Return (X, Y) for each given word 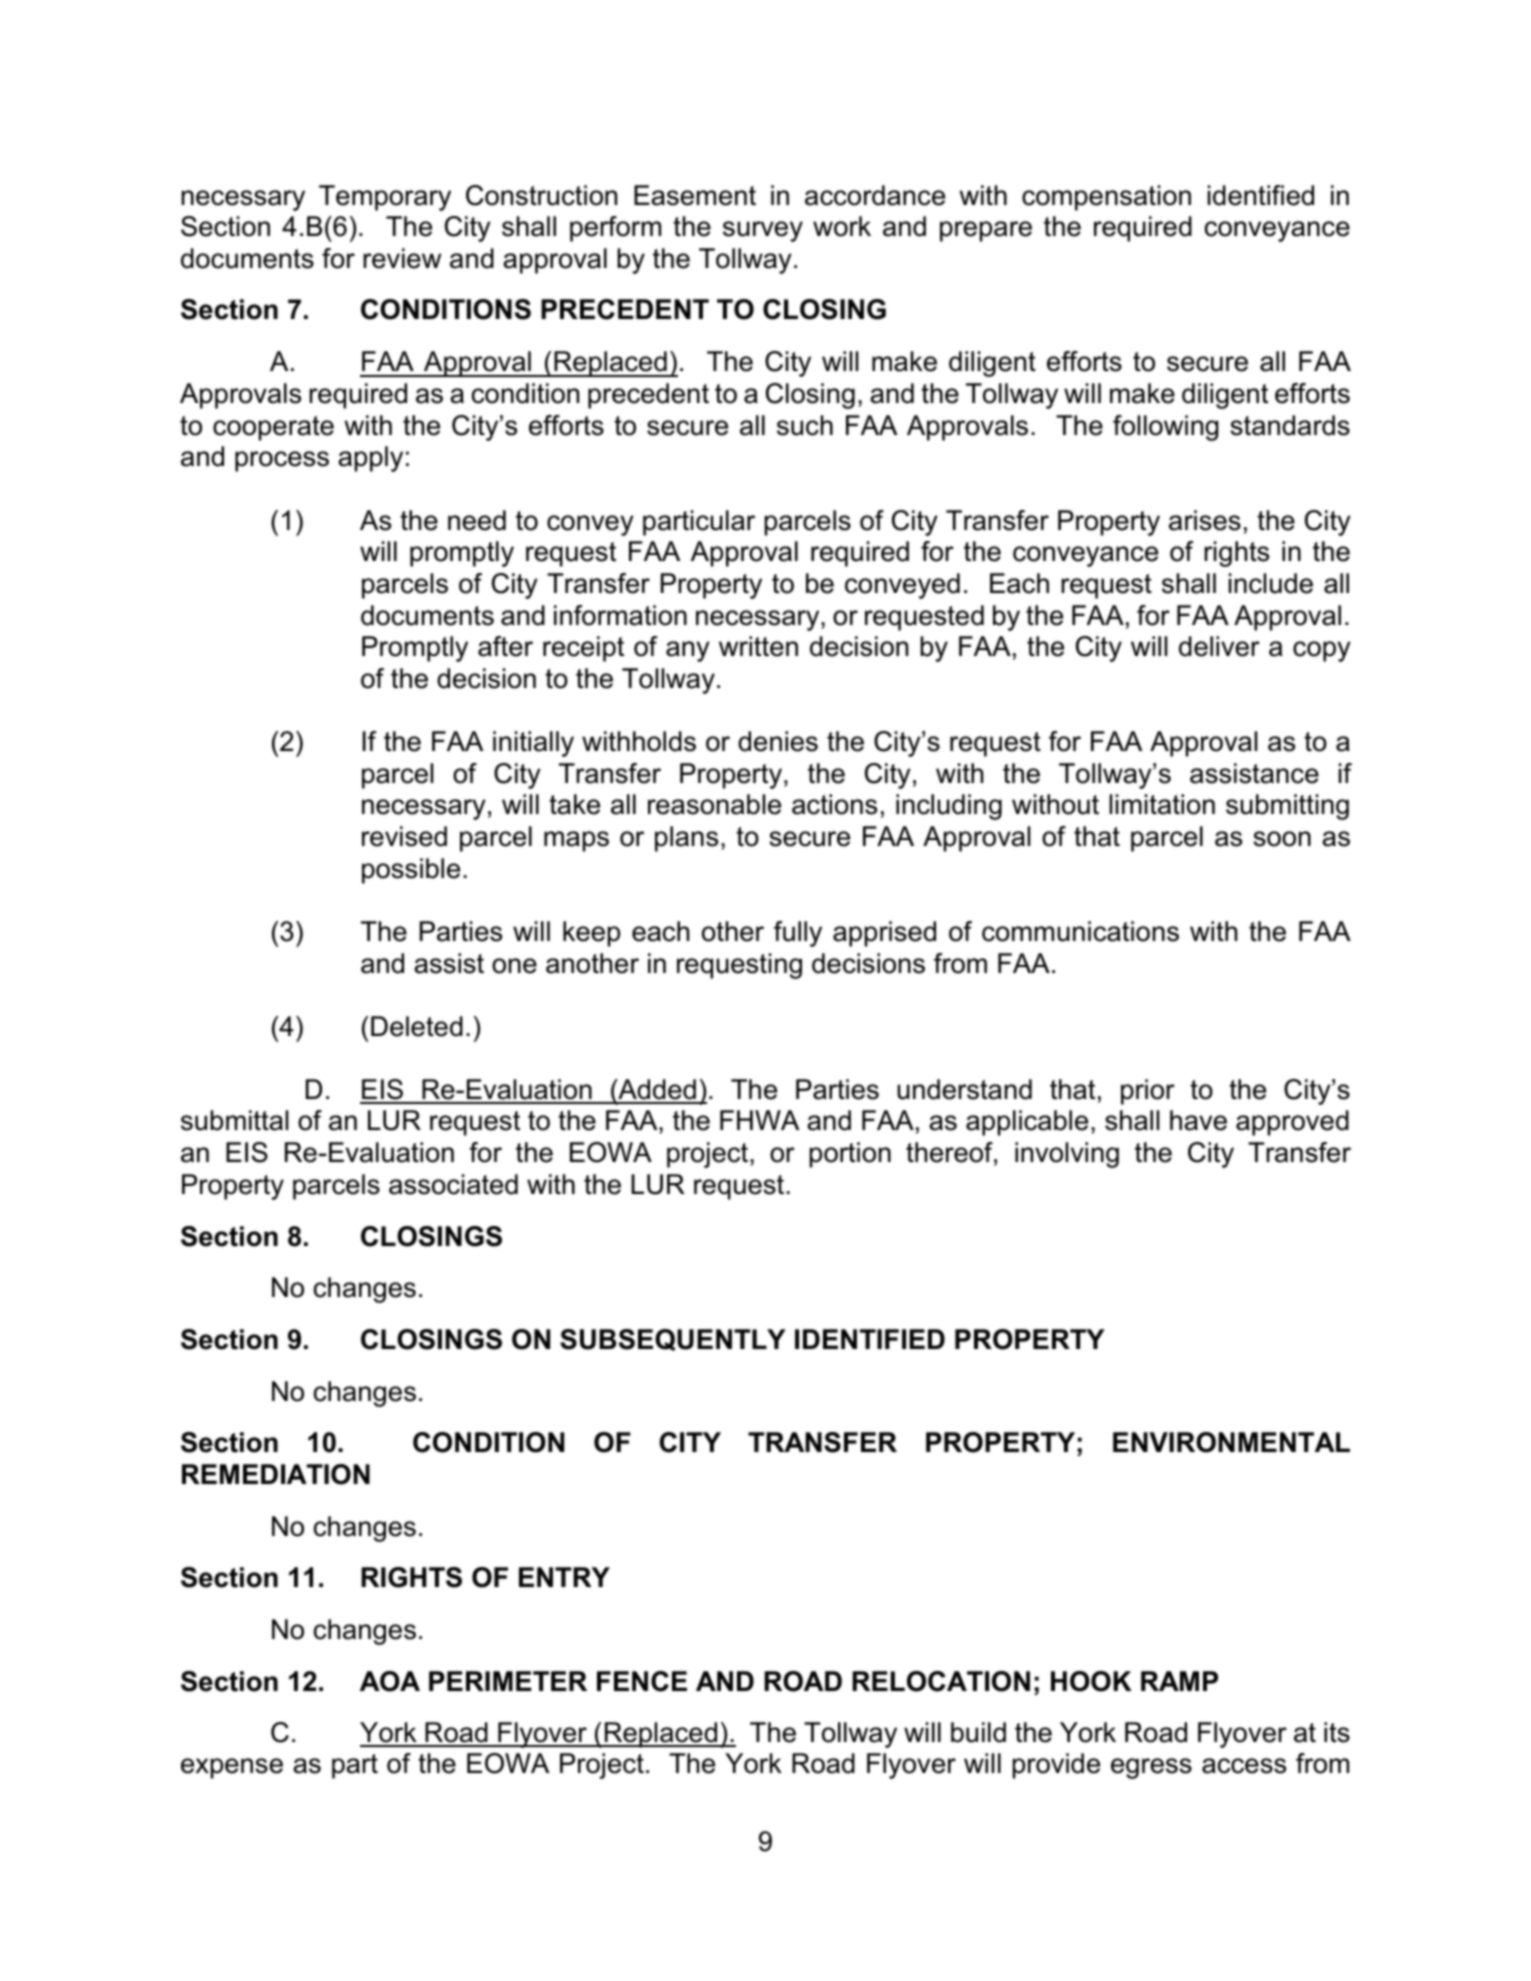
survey (763, 231)
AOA (390, 1681)
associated (453, 1184)
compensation (1106, 198)
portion (850, 1155)
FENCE (642, 1681)
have (1198, 1120)
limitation (1162, 804)
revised (404, 836)
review (402, 258)
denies (778, 741)
